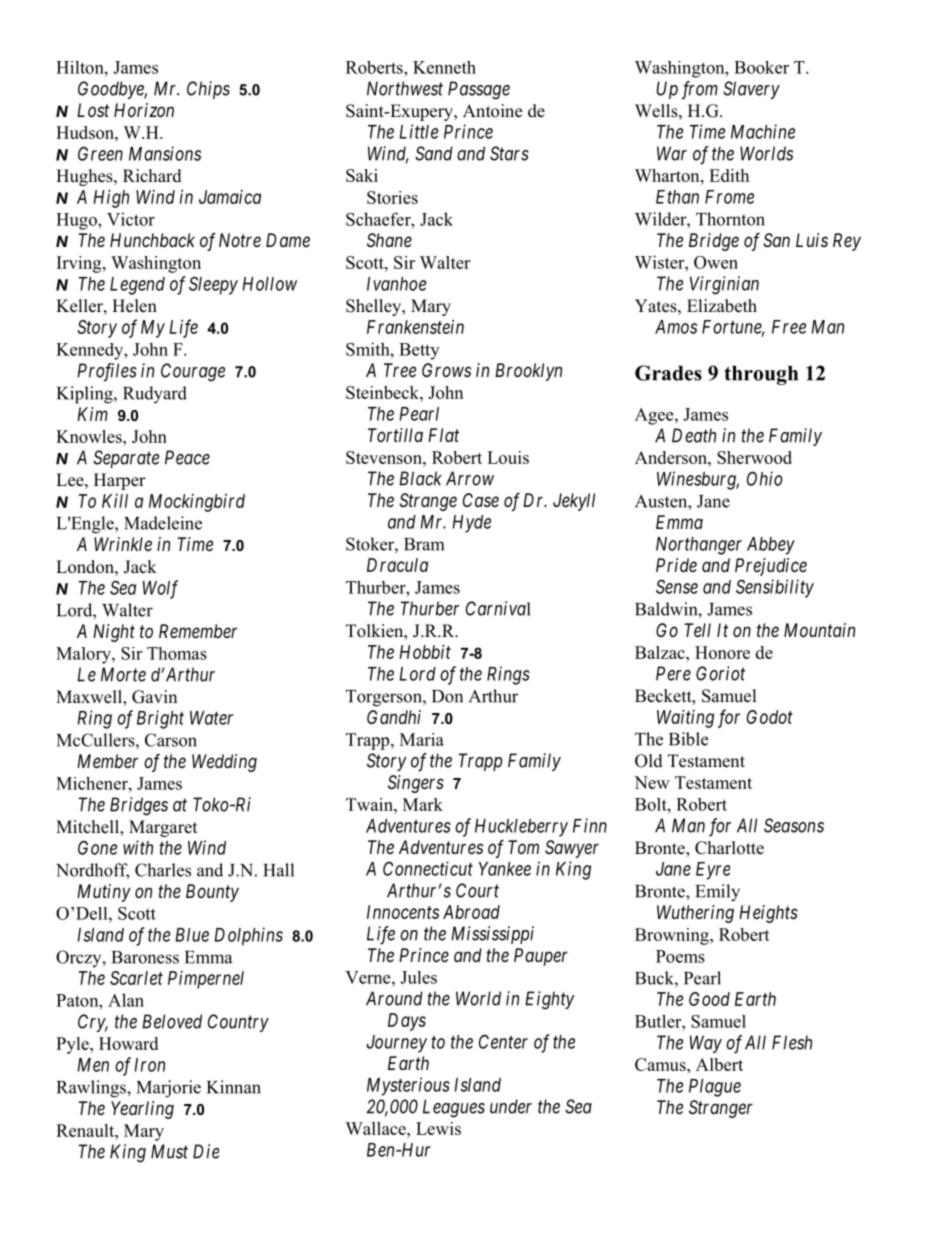 The image size is (952, 1233). Describe the element at coordinates (208, 90) in the document. I see `Chips` at that location.
